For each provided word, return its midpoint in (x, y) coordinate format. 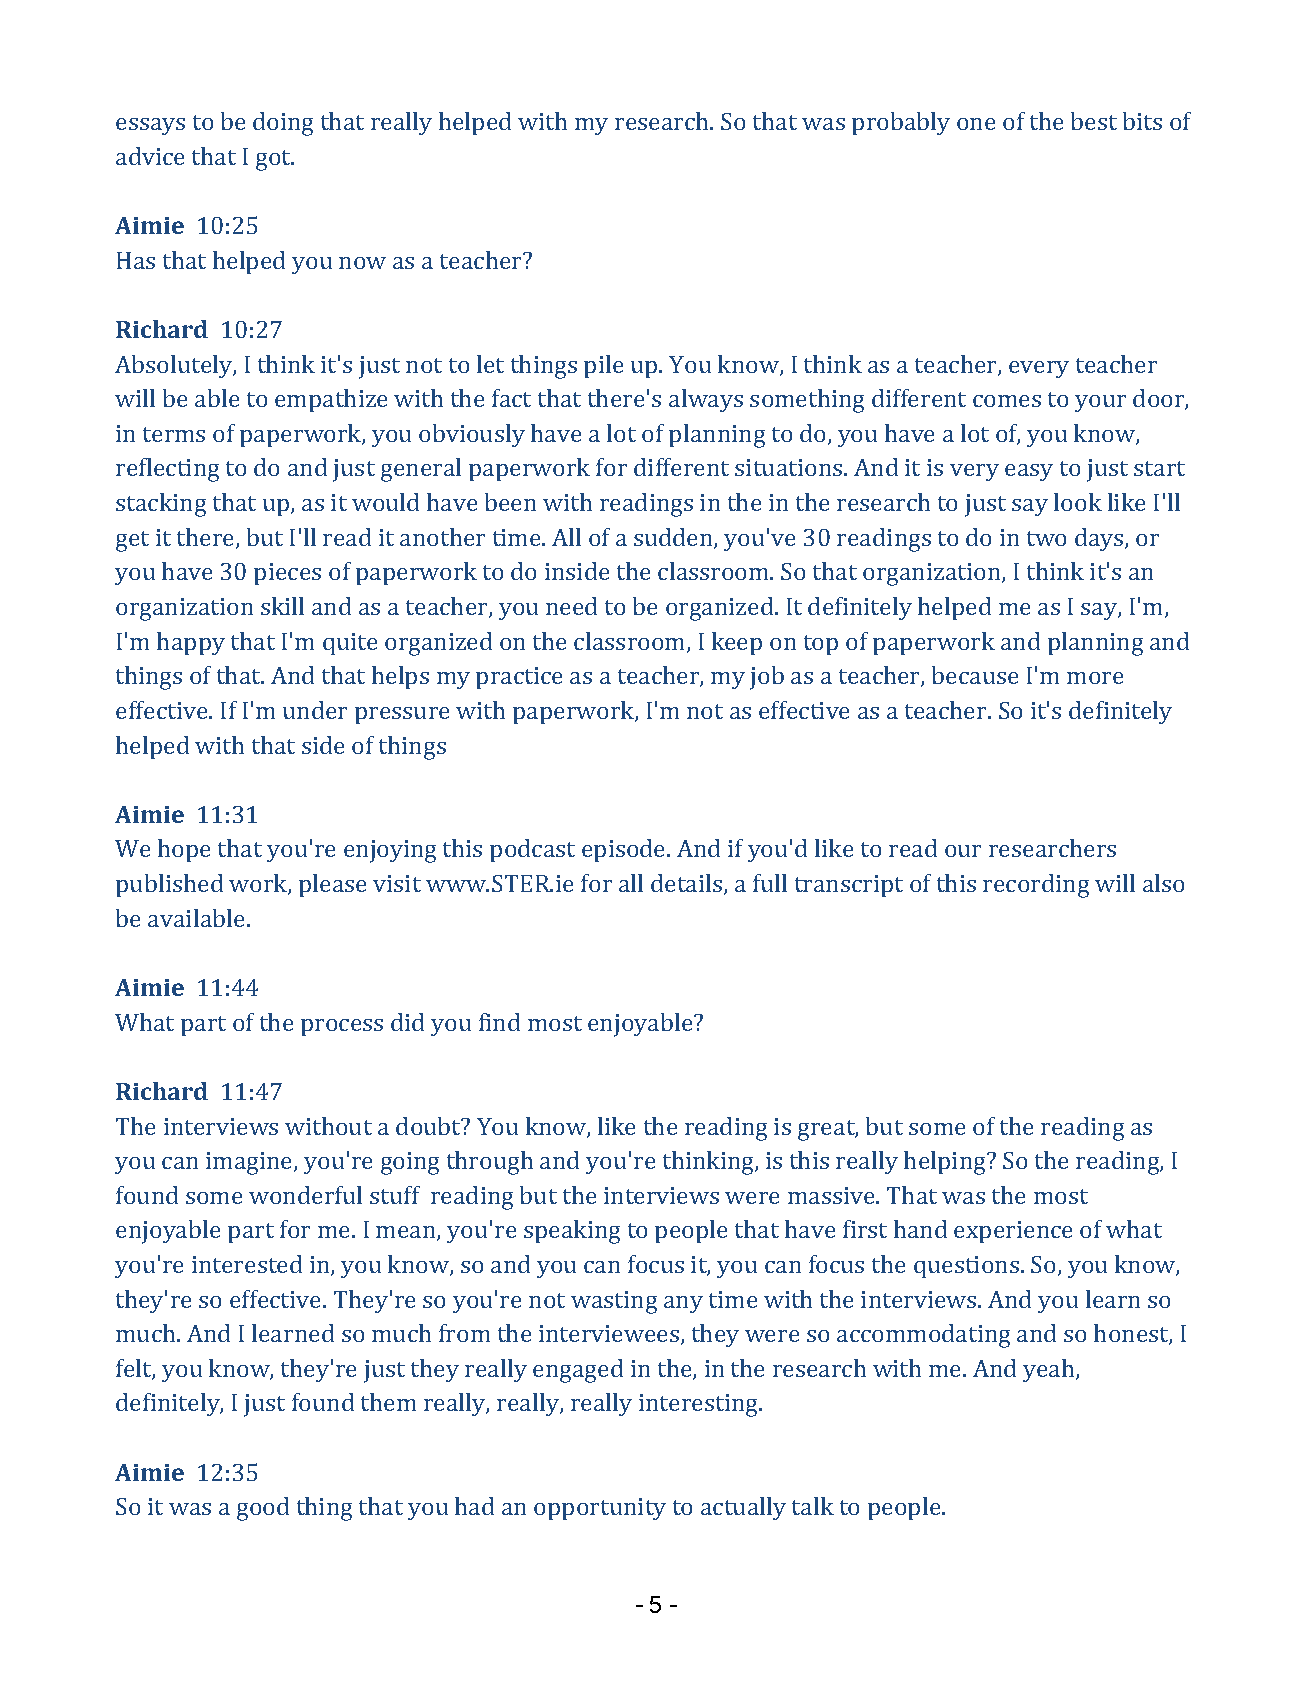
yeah (1050, 1370)
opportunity (600, 1509)
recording (1036, 886)
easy (1029, 472)
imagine (250, 1163)
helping (946, 1163)
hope (184, 850)
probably (901, 123)
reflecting (167, 470)
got (274, 160)
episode (625, 850)
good (263, 1509)
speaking (572, 1232)
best (1094, 121)
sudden (674, 538)
